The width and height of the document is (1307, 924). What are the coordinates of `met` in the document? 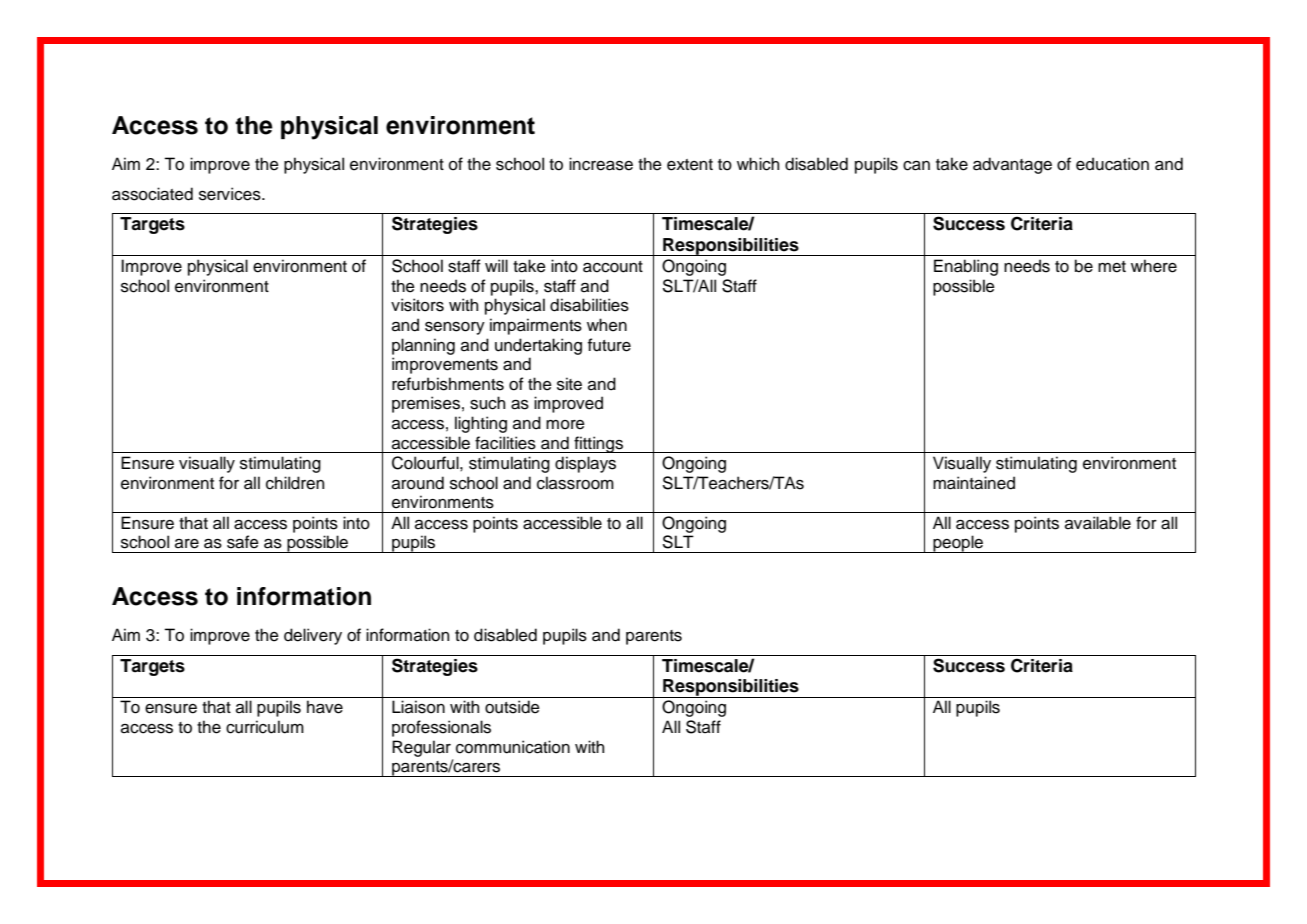 It's located at (1112, 267).
